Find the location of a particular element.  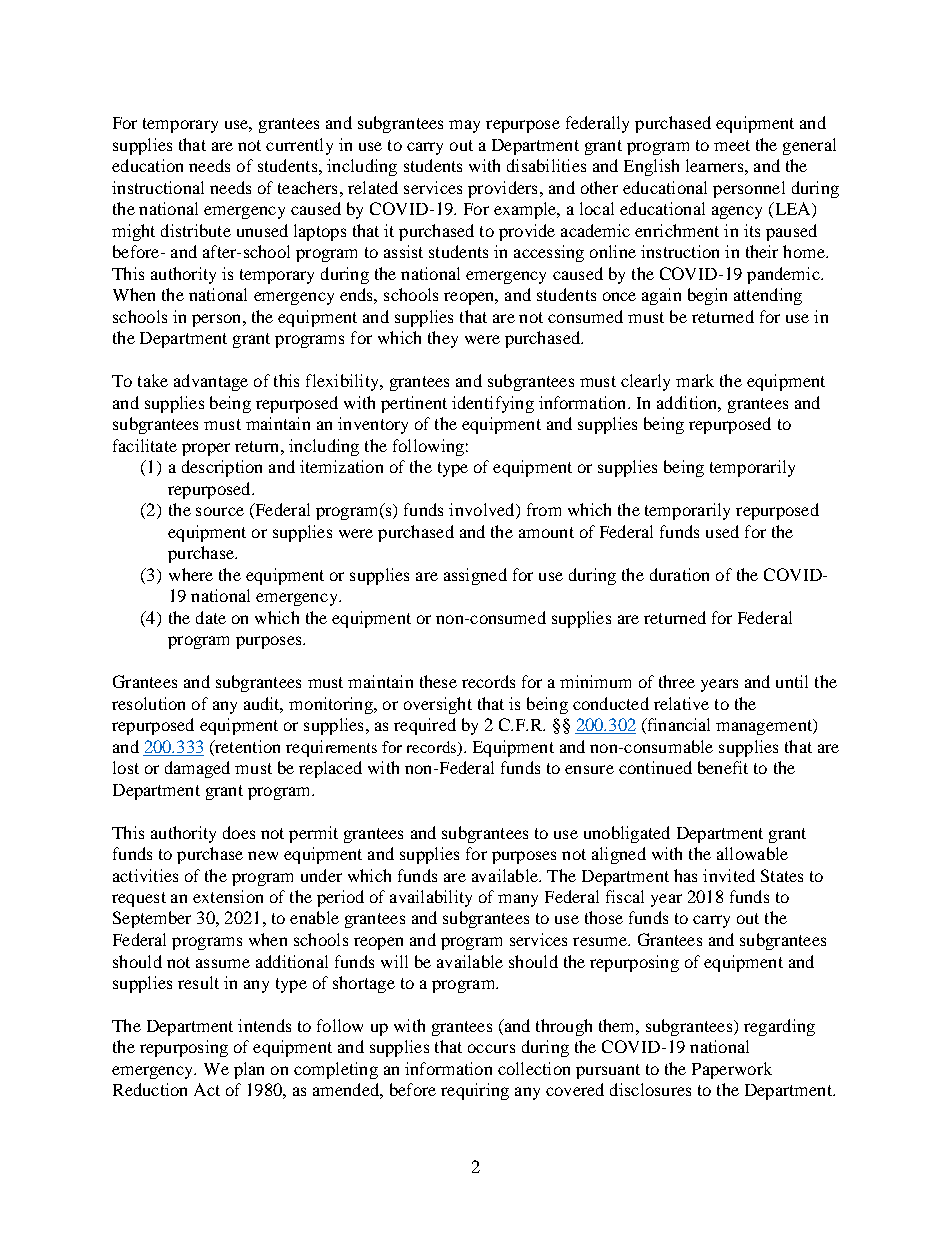

may is located at coordinates (464, 126).
